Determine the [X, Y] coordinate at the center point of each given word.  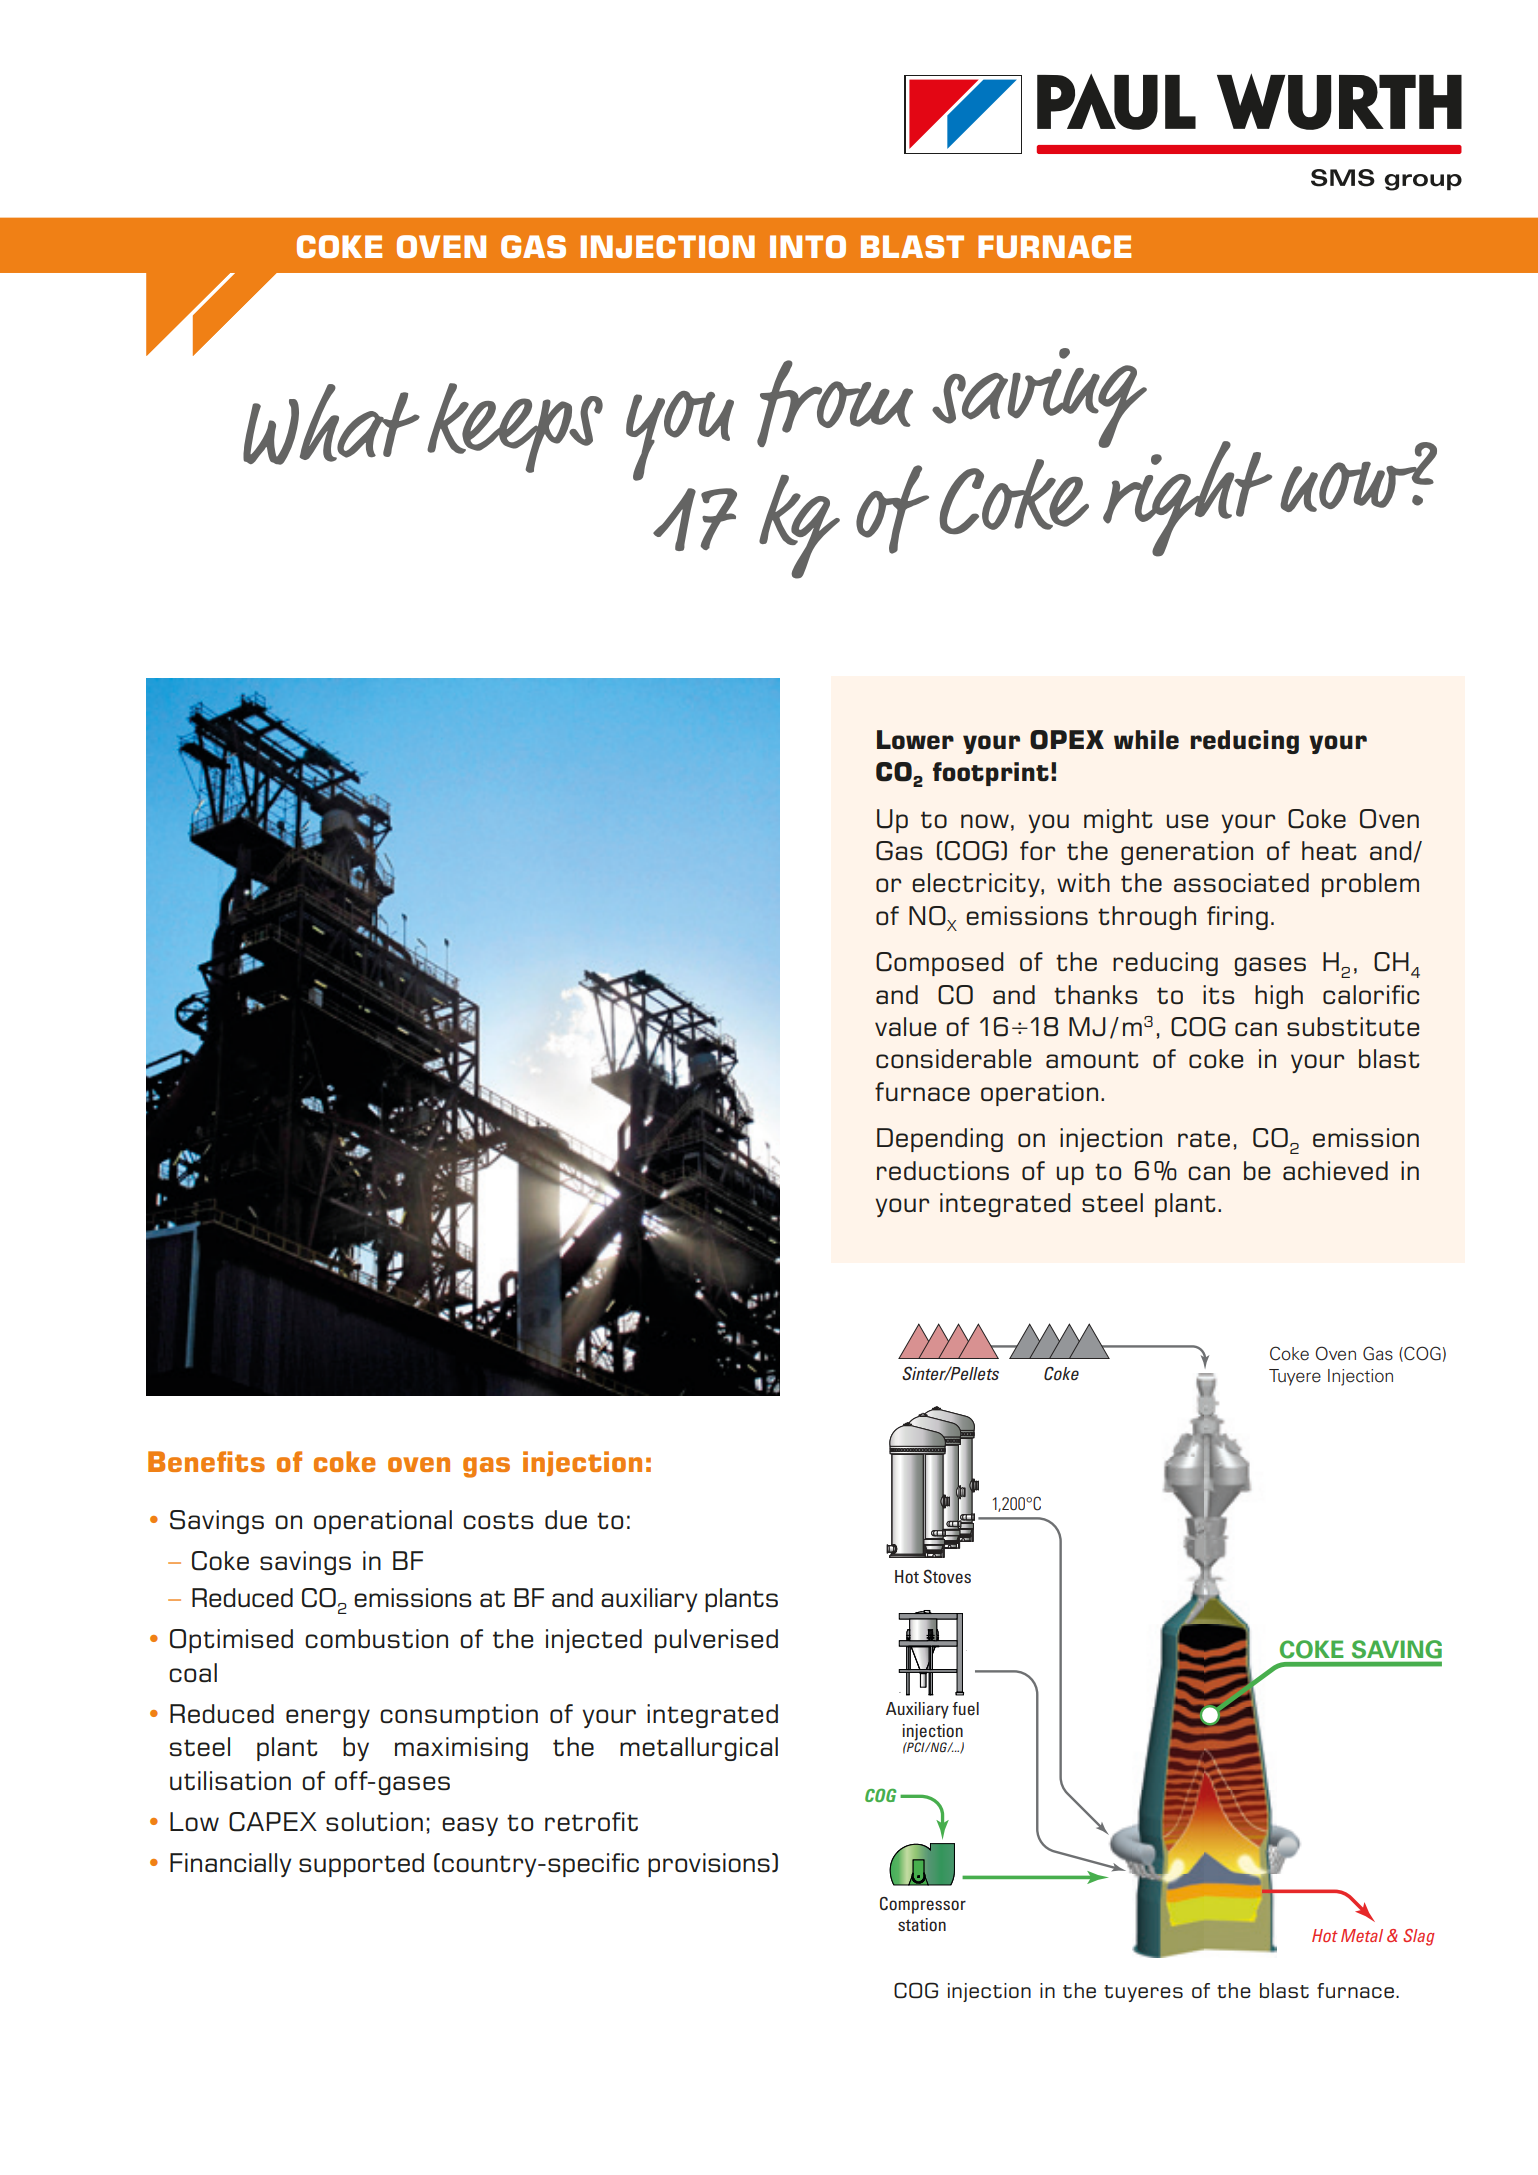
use [1187, 821]
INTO [808, 246]
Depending [940, 1140]
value [905, 1026]
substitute [1353, 1026]
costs [498, 1520]
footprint [991, 774]
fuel [965, 1709]
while [1146, 739]
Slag [1418, 1937]
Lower [915, 739]
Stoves [947, 1576]
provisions [709, 1865]
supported [361, 1865]
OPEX [1067, 740]
